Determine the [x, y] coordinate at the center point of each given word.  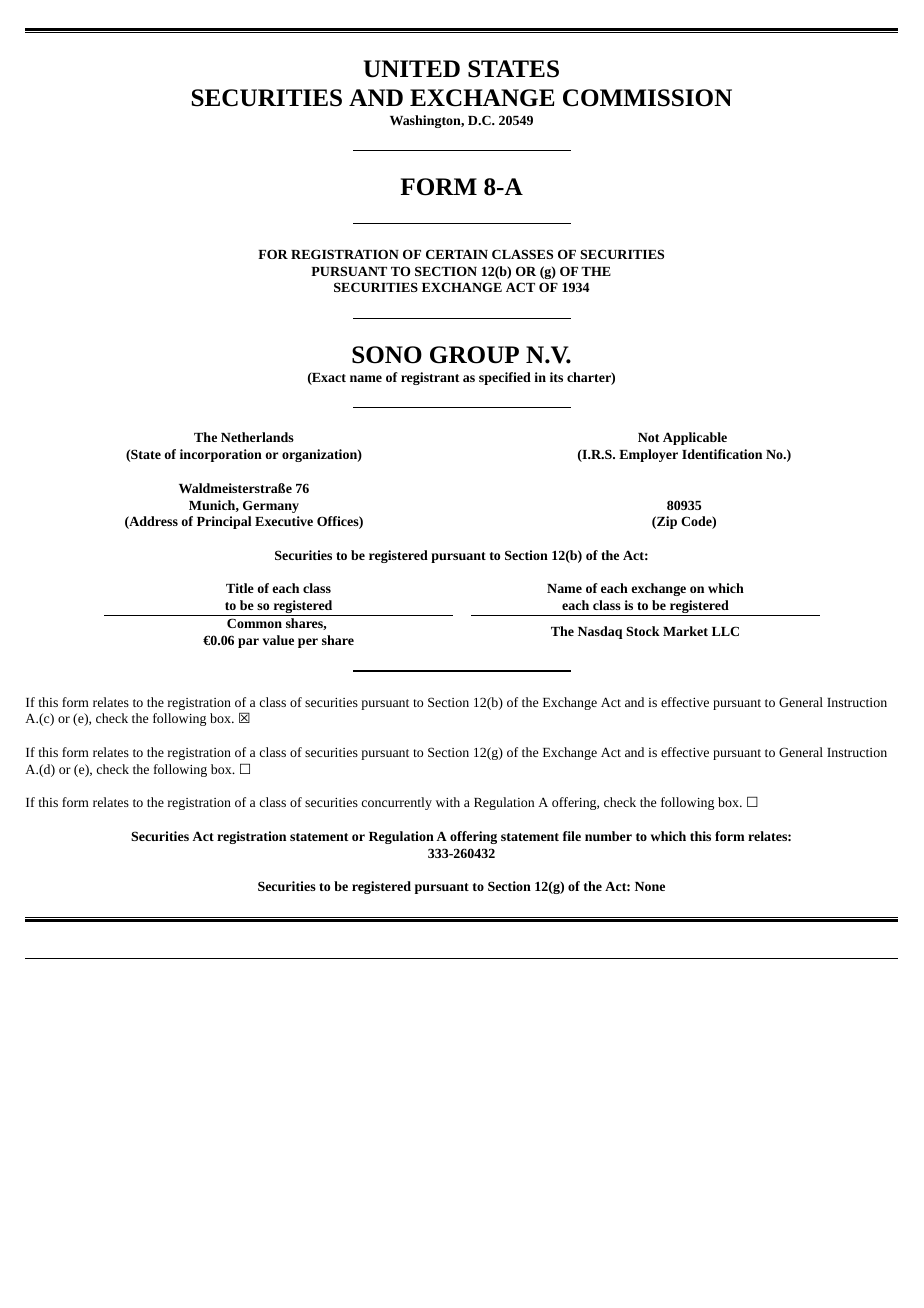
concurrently [397, 803]
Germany [271, 506]
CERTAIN [457, 254]
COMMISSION [647, 98]
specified [505, 378]
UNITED [412, 69]
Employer [648, 455]
